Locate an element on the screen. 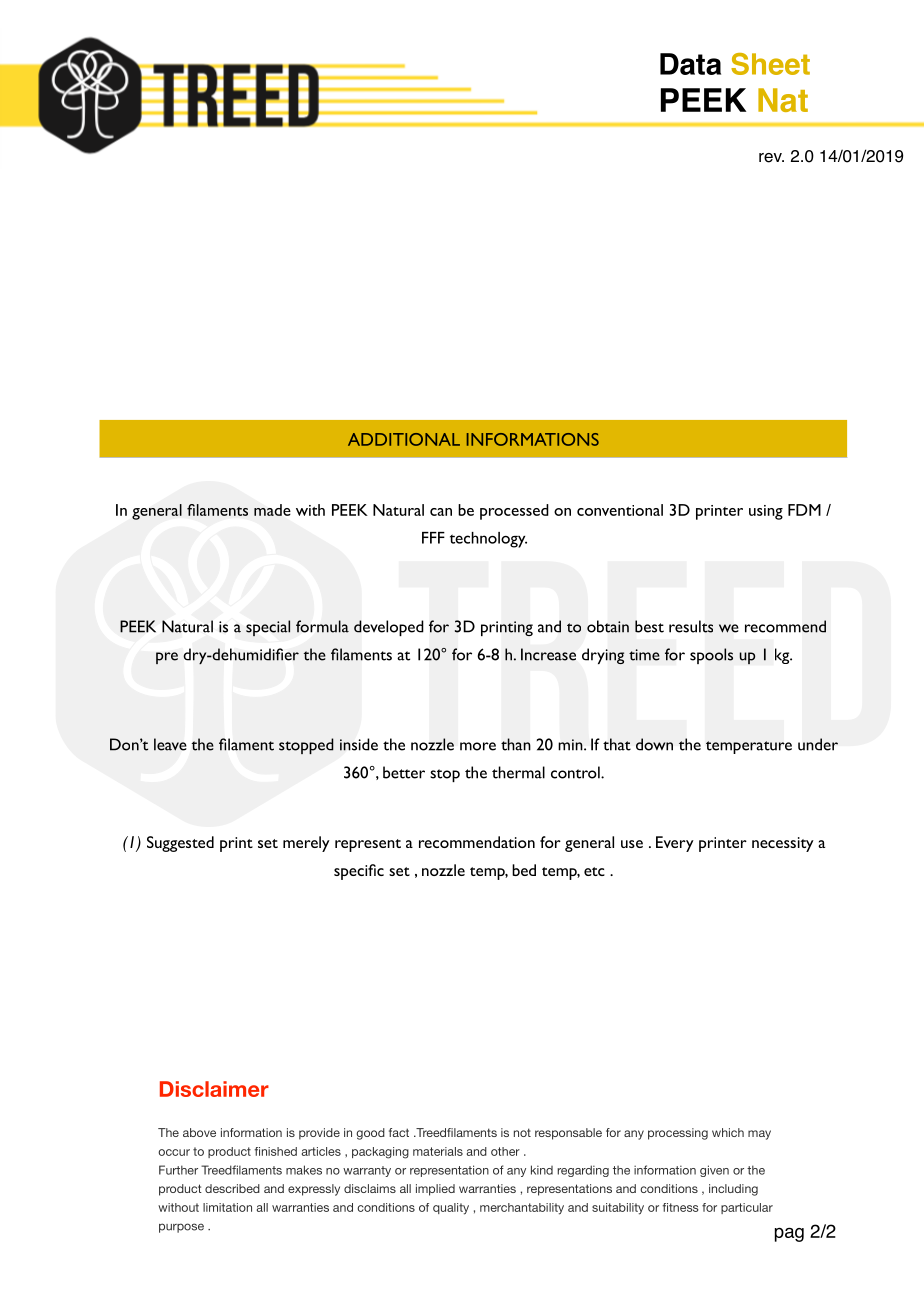  ADDITIONAL is located at coordinates (404, 439).
